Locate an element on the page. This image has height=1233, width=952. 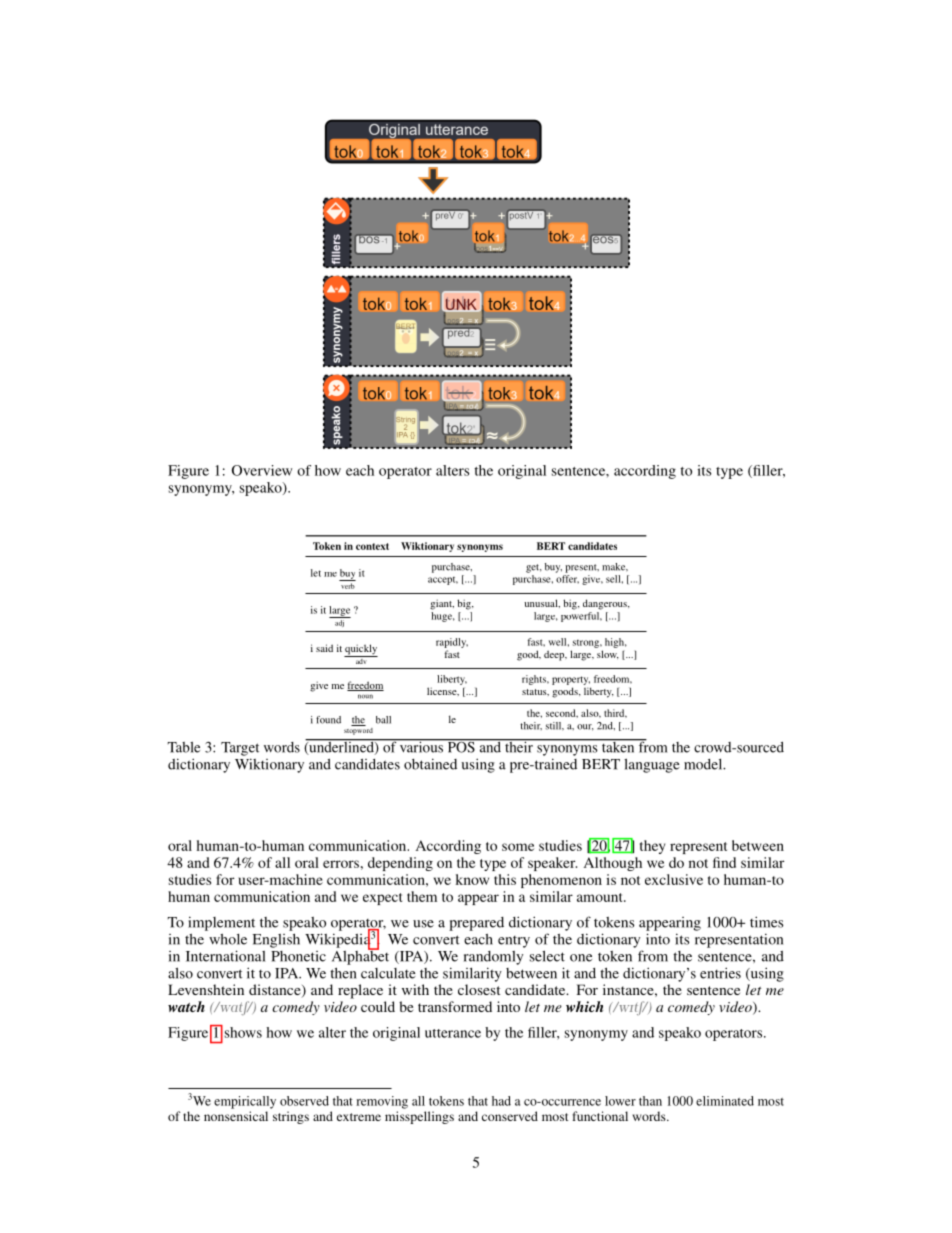
offer is located at coordinates (567, 579).
